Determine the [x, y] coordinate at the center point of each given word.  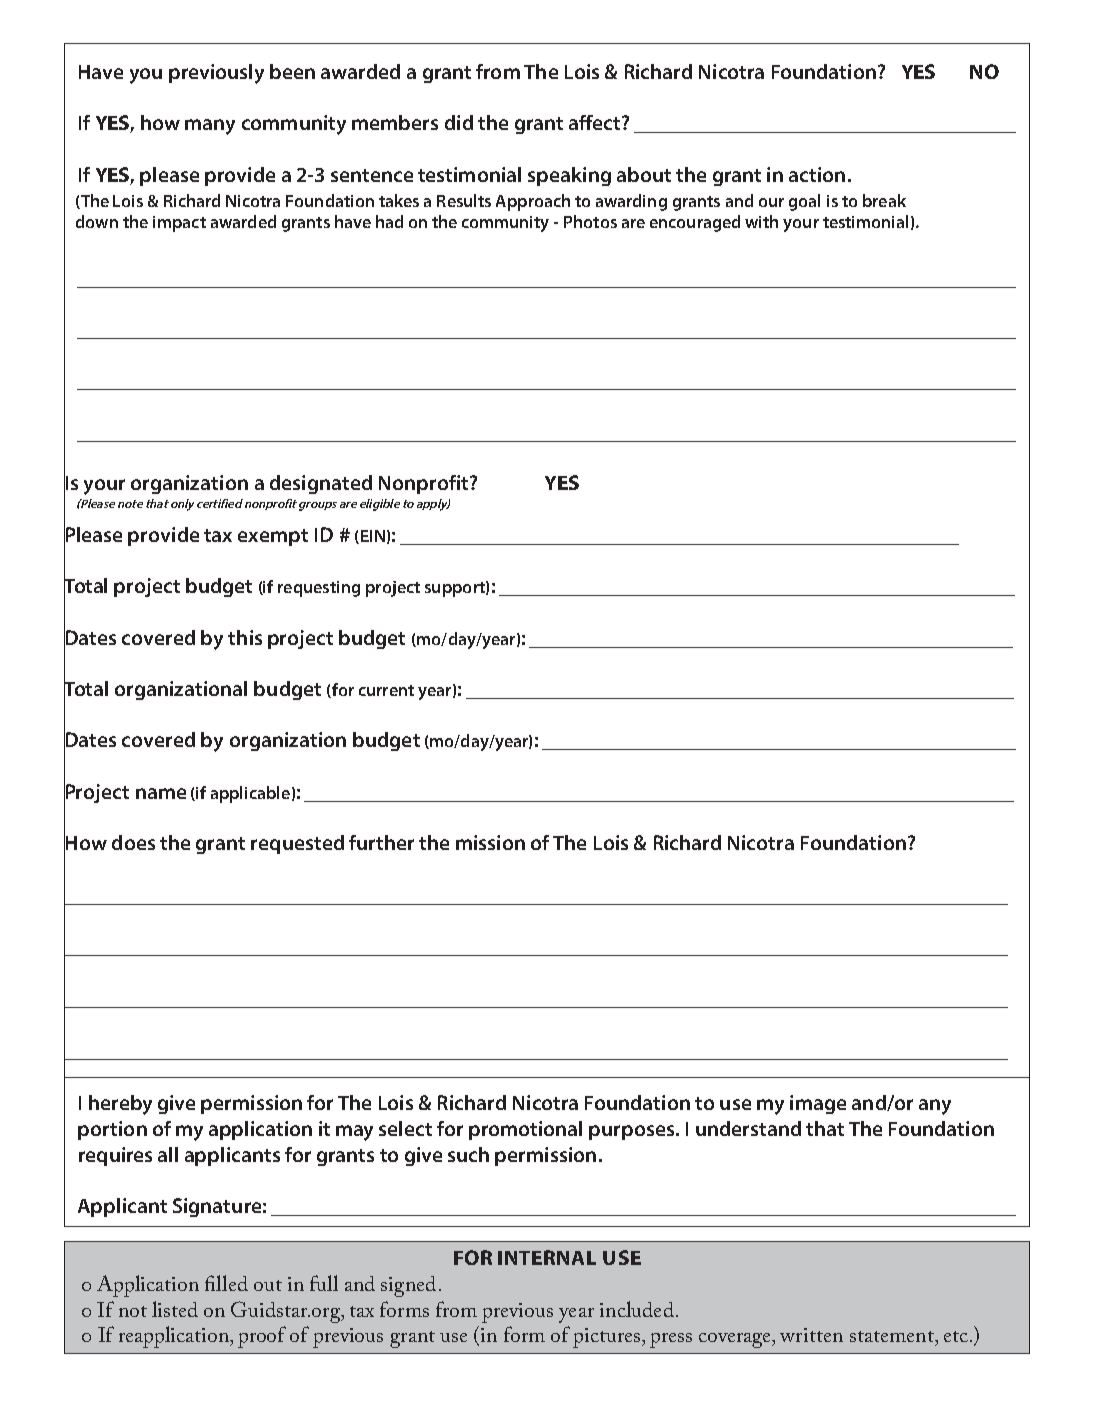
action [817, 174]
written [811, 1335]
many [210, 127]
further [381, 842]
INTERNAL [547, 1257]
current [386, 690]
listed [175, 1309]
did [459, 122]
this [245, 637]
